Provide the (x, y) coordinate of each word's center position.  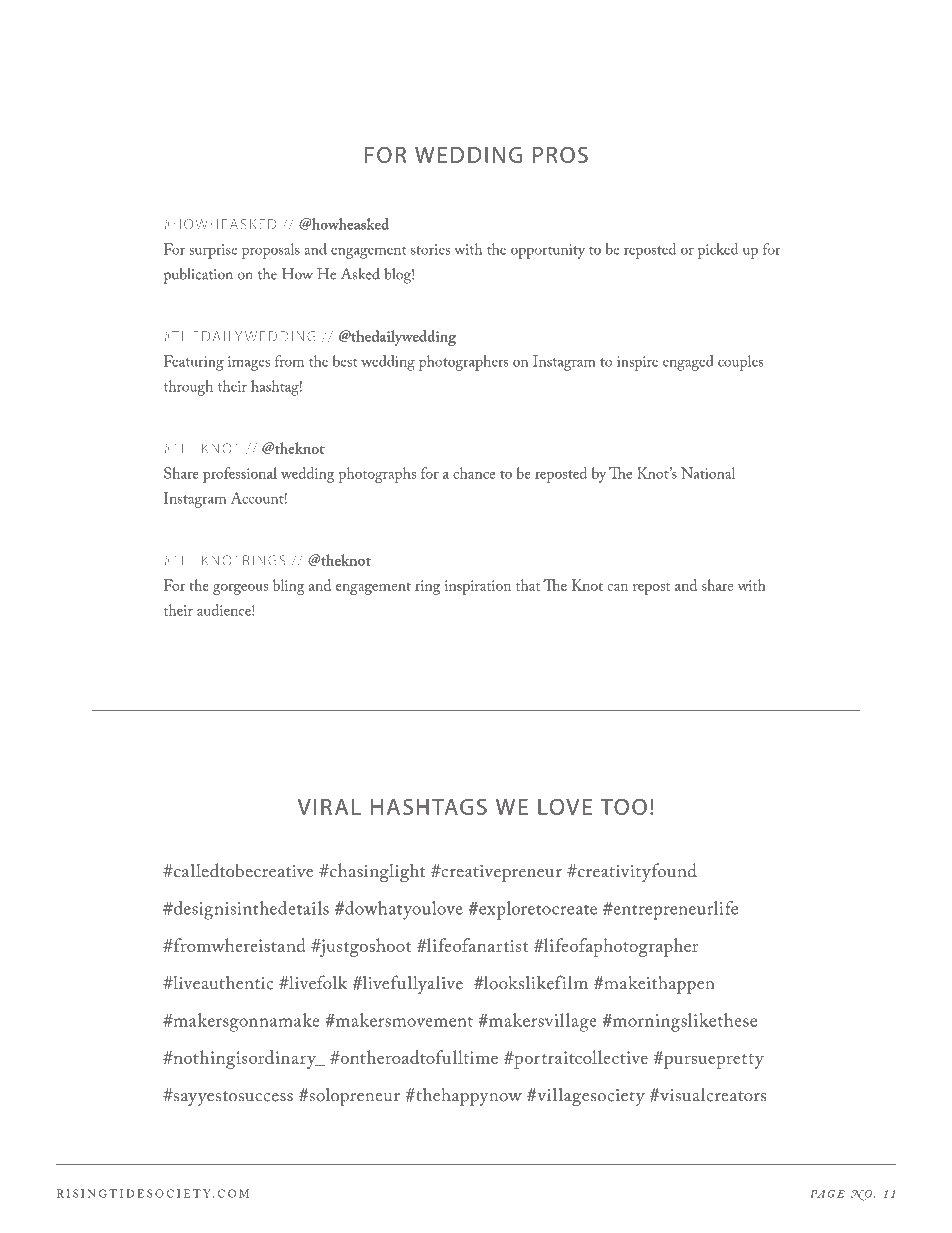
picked (718, 251)
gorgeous (240, 589)
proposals (271, 251)
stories (430, 249)
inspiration (478, 587)
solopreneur (353, 1097)
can (617, 587)
